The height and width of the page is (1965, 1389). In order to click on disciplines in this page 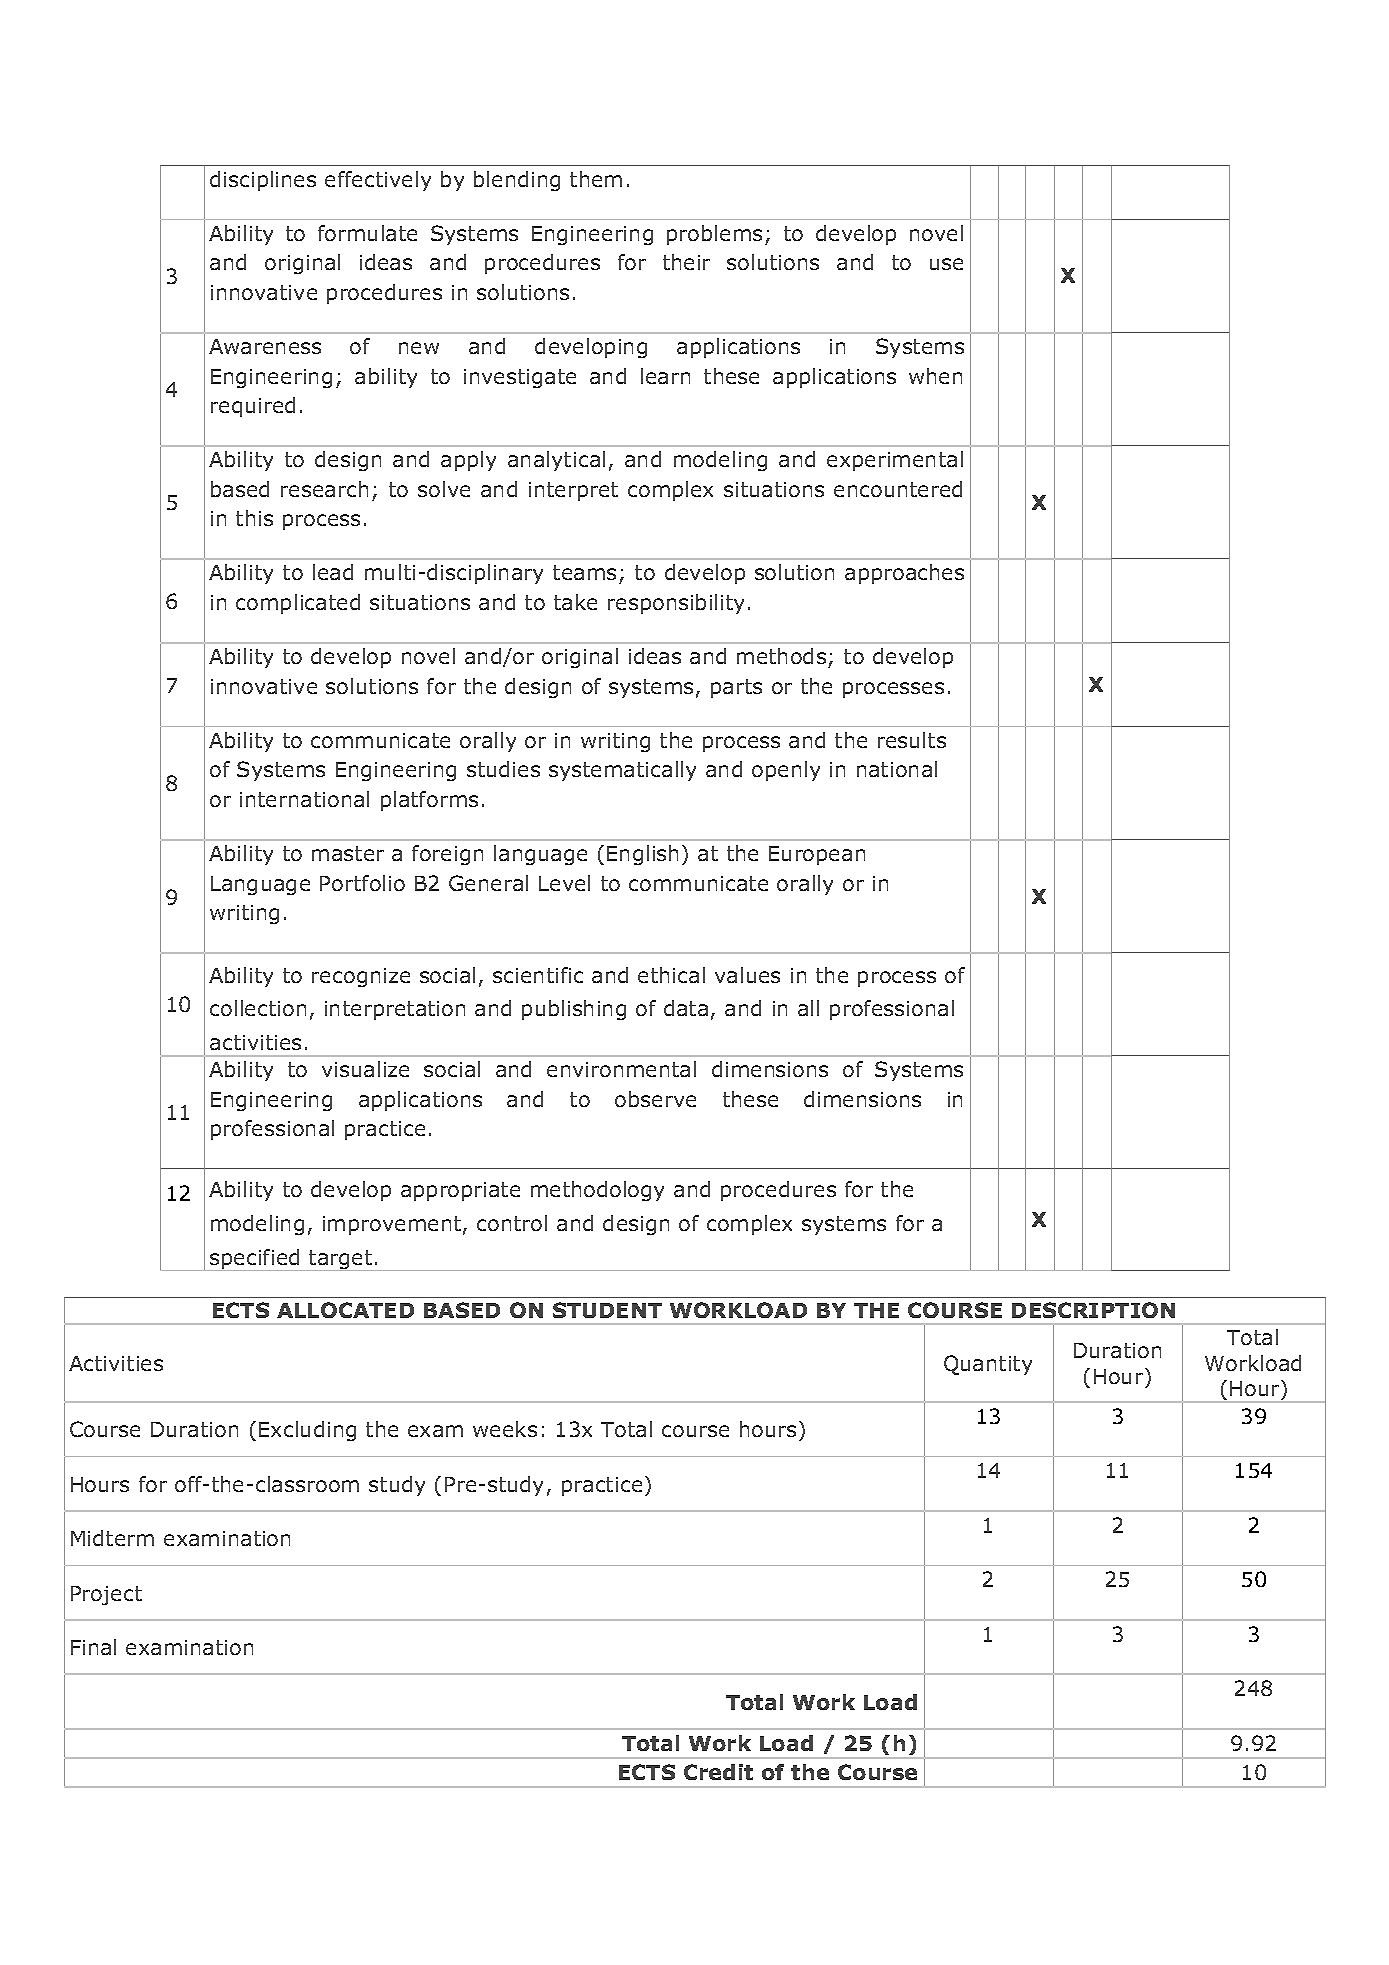, I will do `click(263, 181)`.
